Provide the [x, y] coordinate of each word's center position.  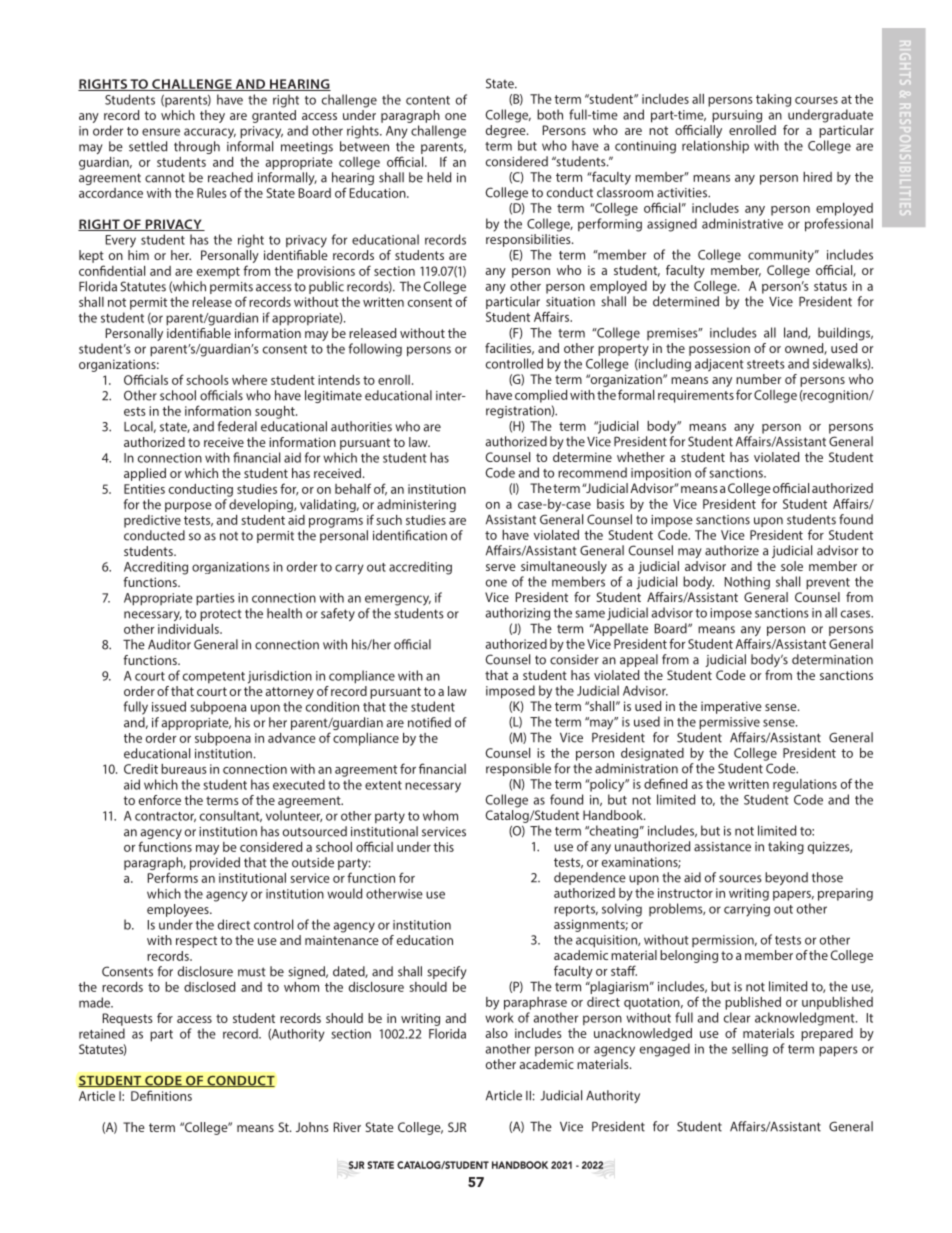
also [496, 1033]
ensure [161, 132]
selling [750, 1050]
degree [507, 131]
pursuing [737, 116]
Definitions [161, 1095]
